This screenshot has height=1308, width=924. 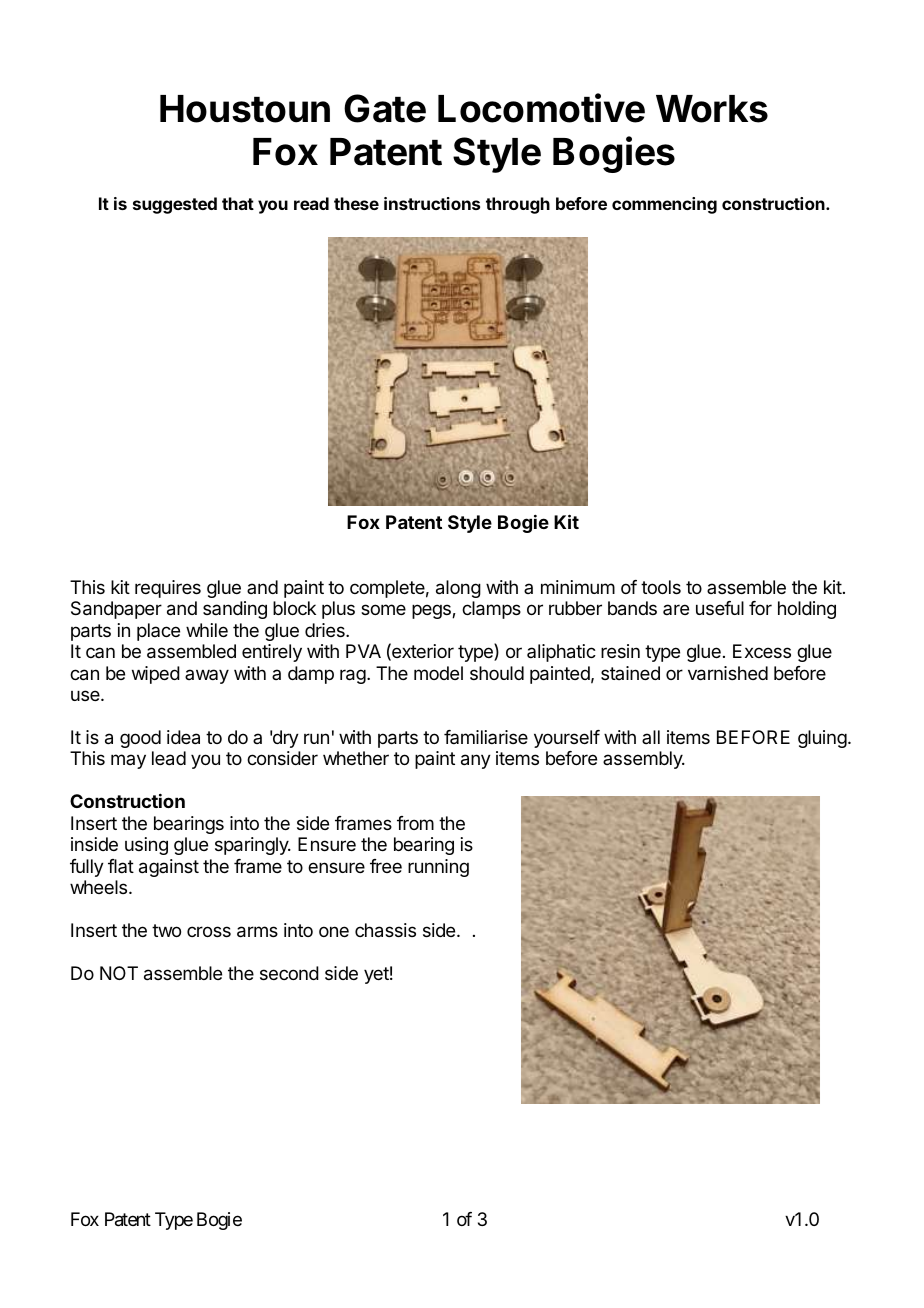 What do you see at coordinates (438, 673) in the screenshot?
I see `model` at bounding box center [438, 673].
